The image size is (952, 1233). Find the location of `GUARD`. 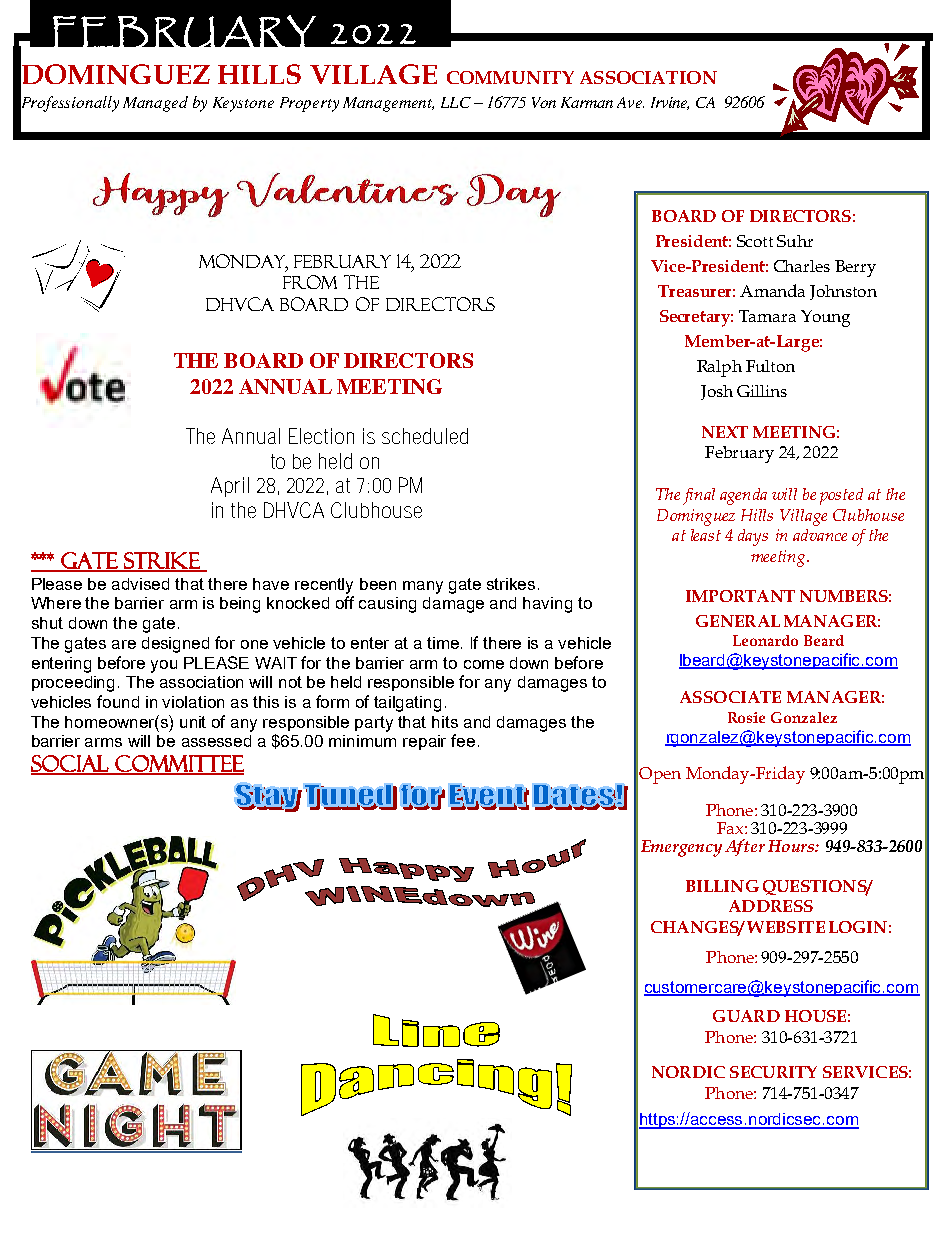

GUARD is located at coordinates (746, 1016).
